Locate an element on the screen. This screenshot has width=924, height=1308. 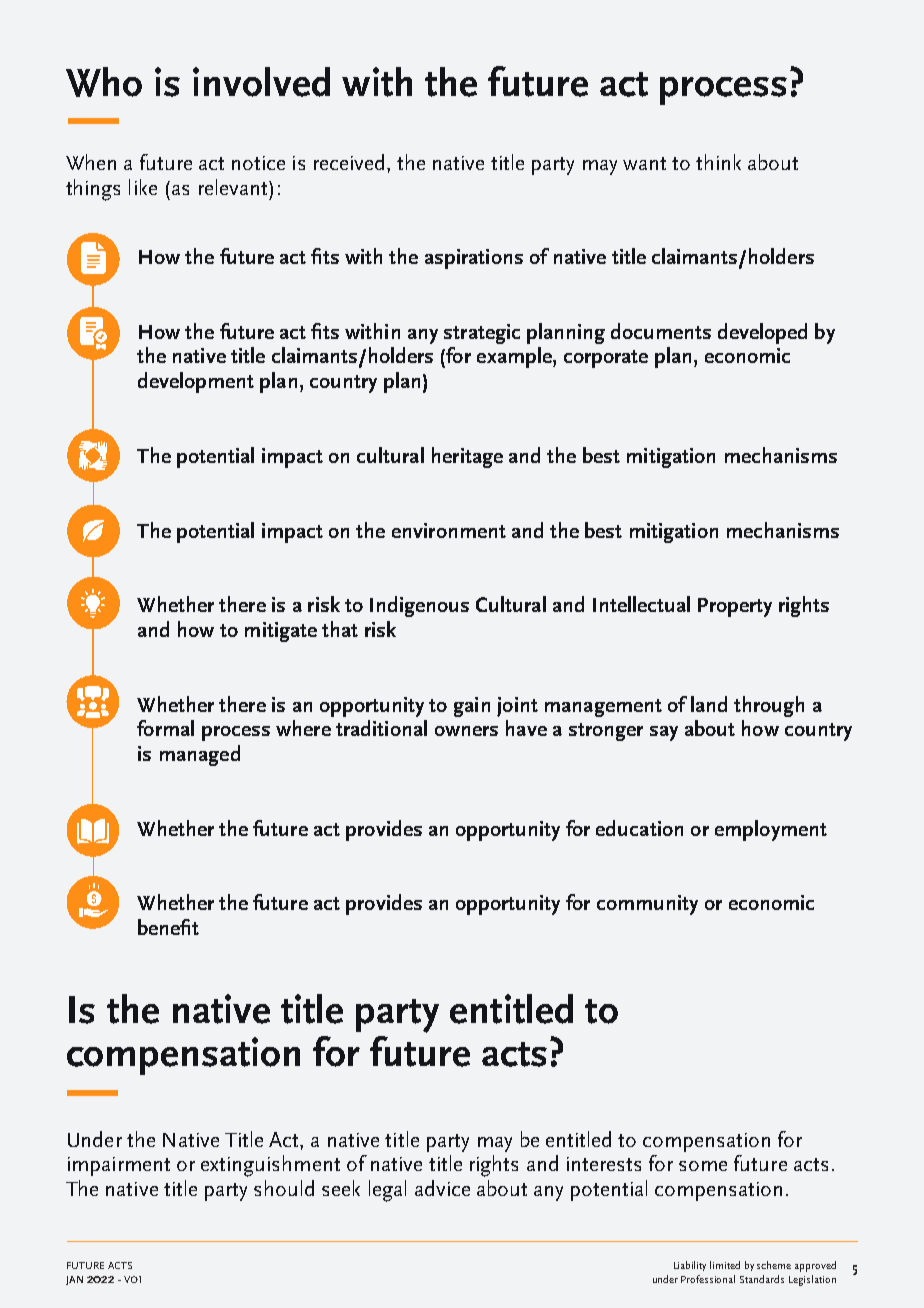
think is located at coordinates (718, 162).
